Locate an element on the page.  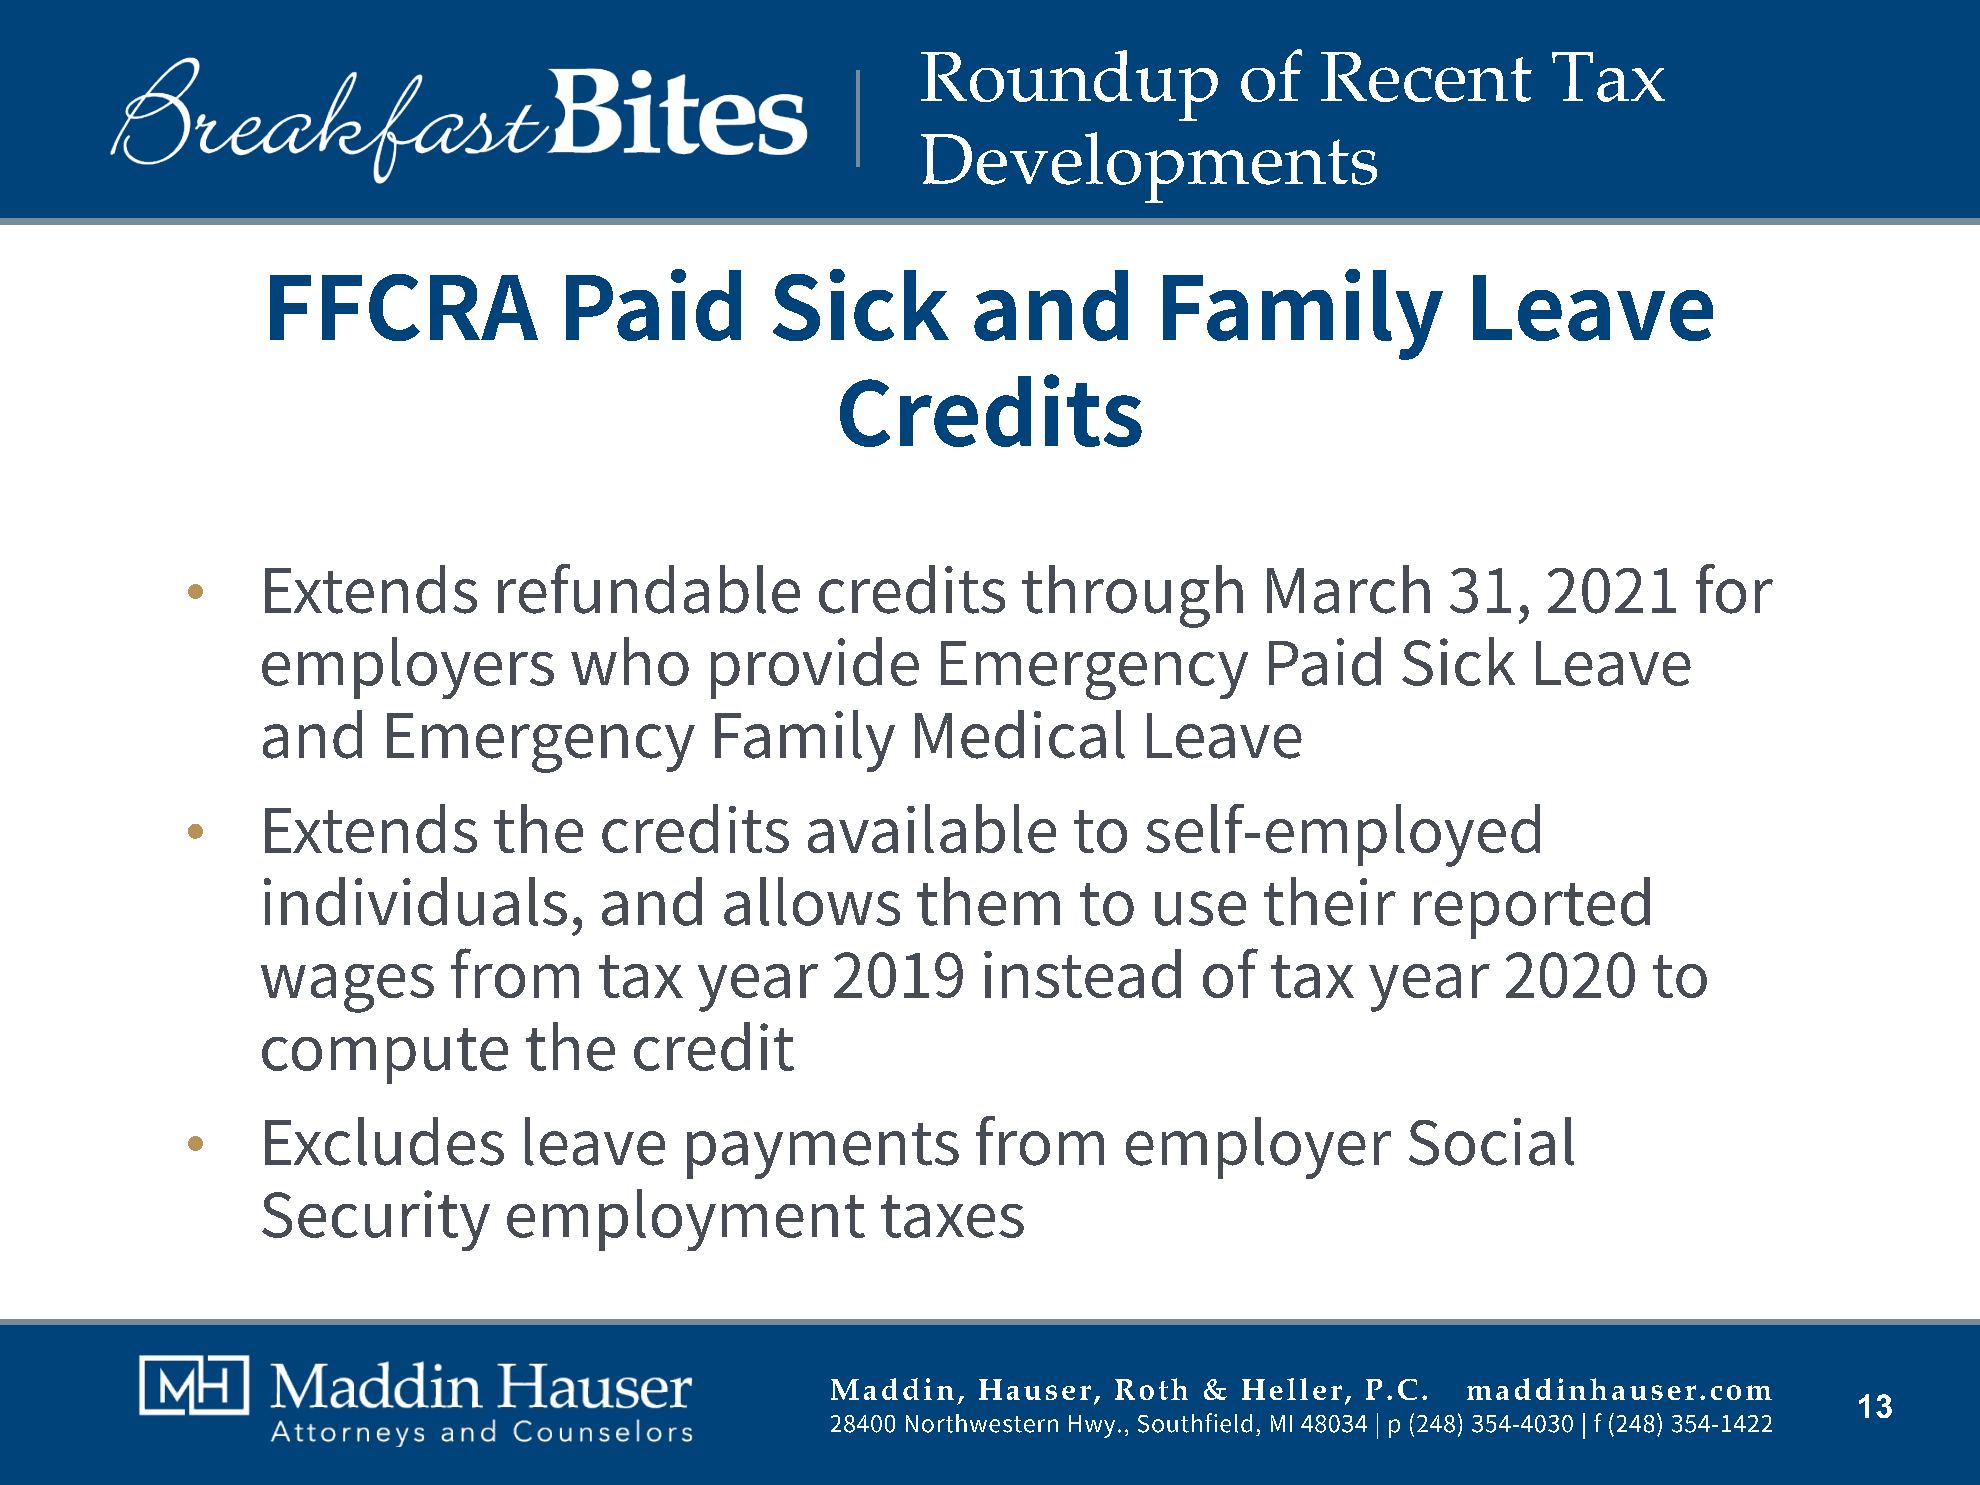
Developments is located at coordinates (1149, 167).
